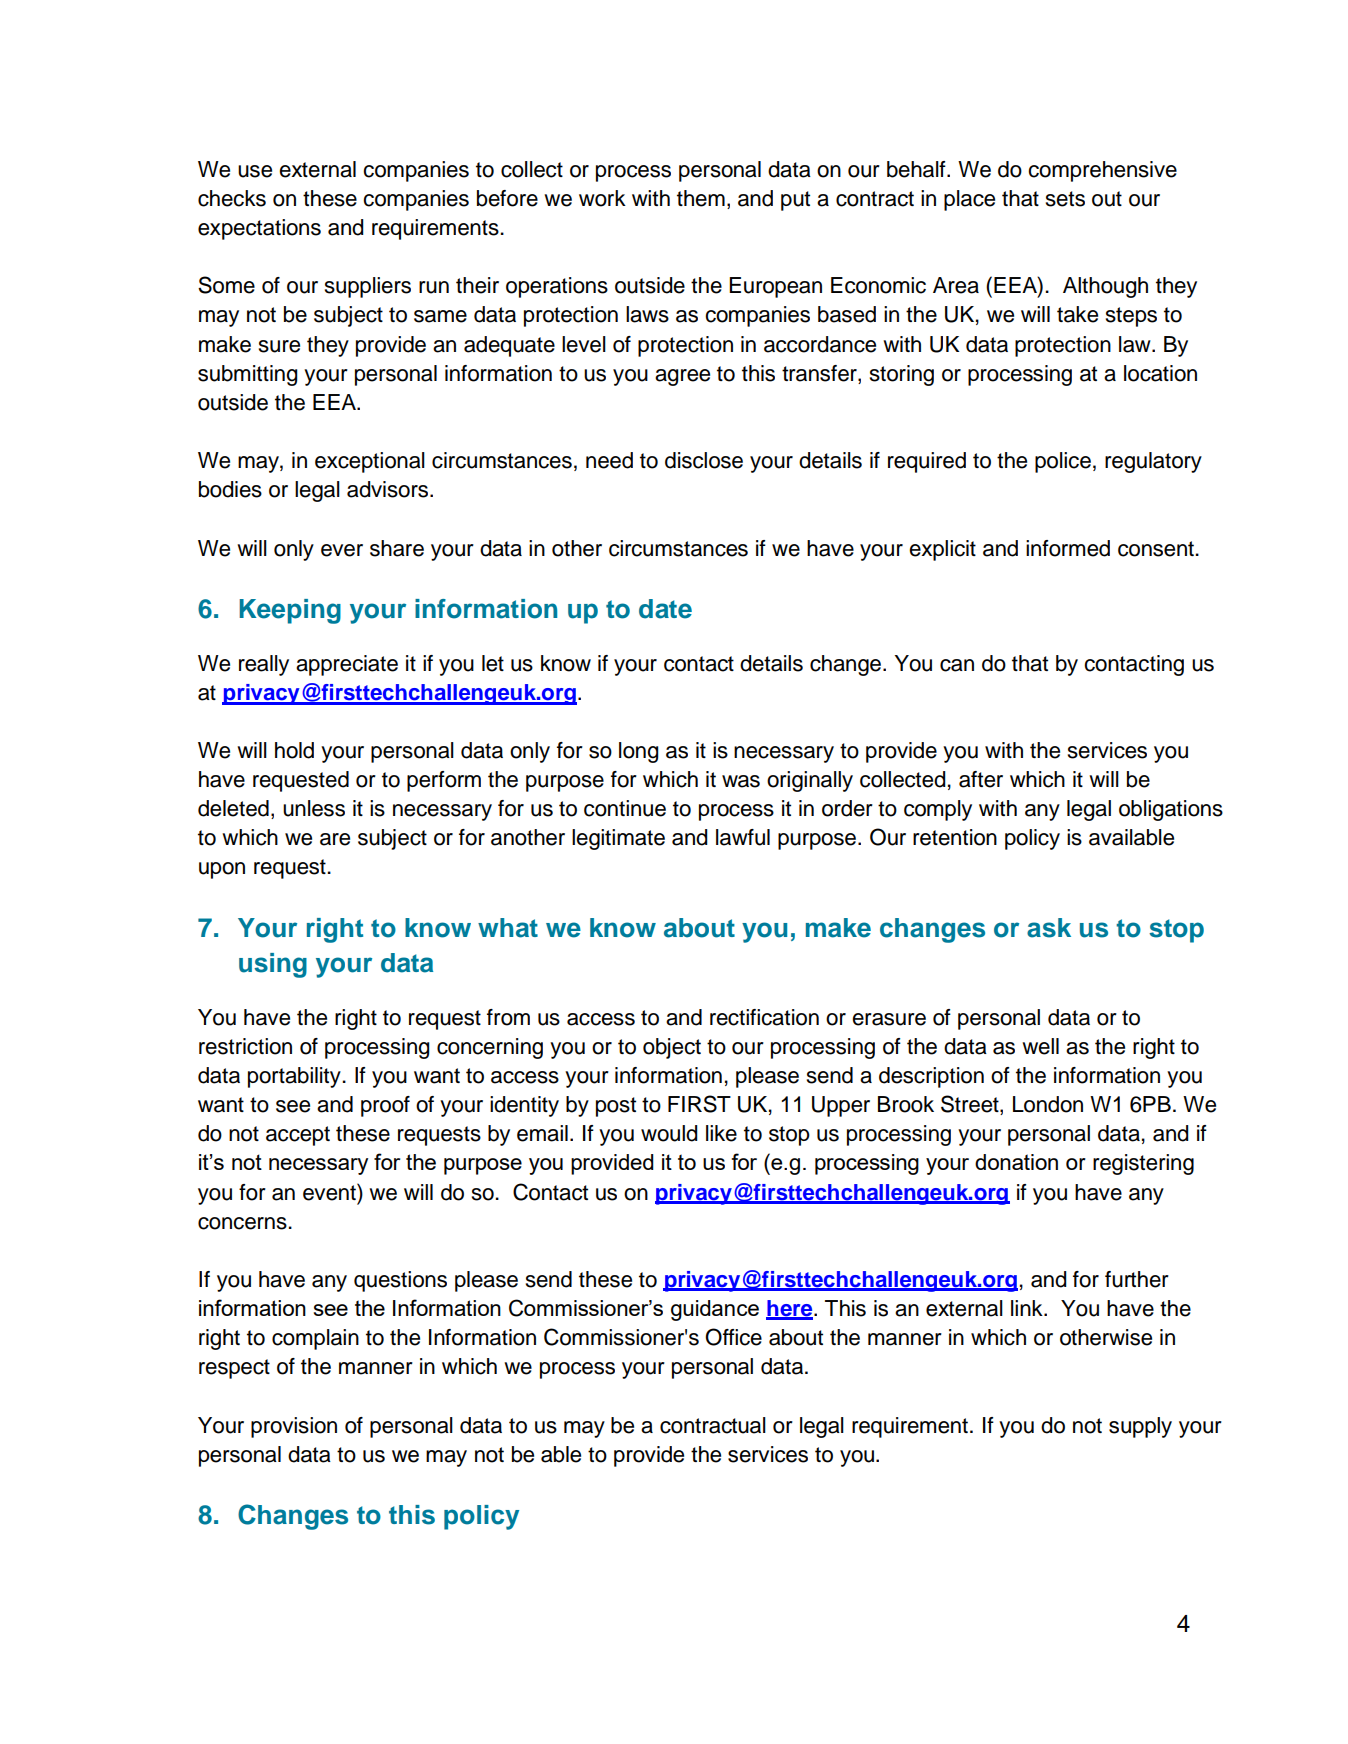 Image resolution: width=1348 pixels, height=1744 pixels. Describe the element at coordinates (981, 779) in the document. I see `after` at that location.
